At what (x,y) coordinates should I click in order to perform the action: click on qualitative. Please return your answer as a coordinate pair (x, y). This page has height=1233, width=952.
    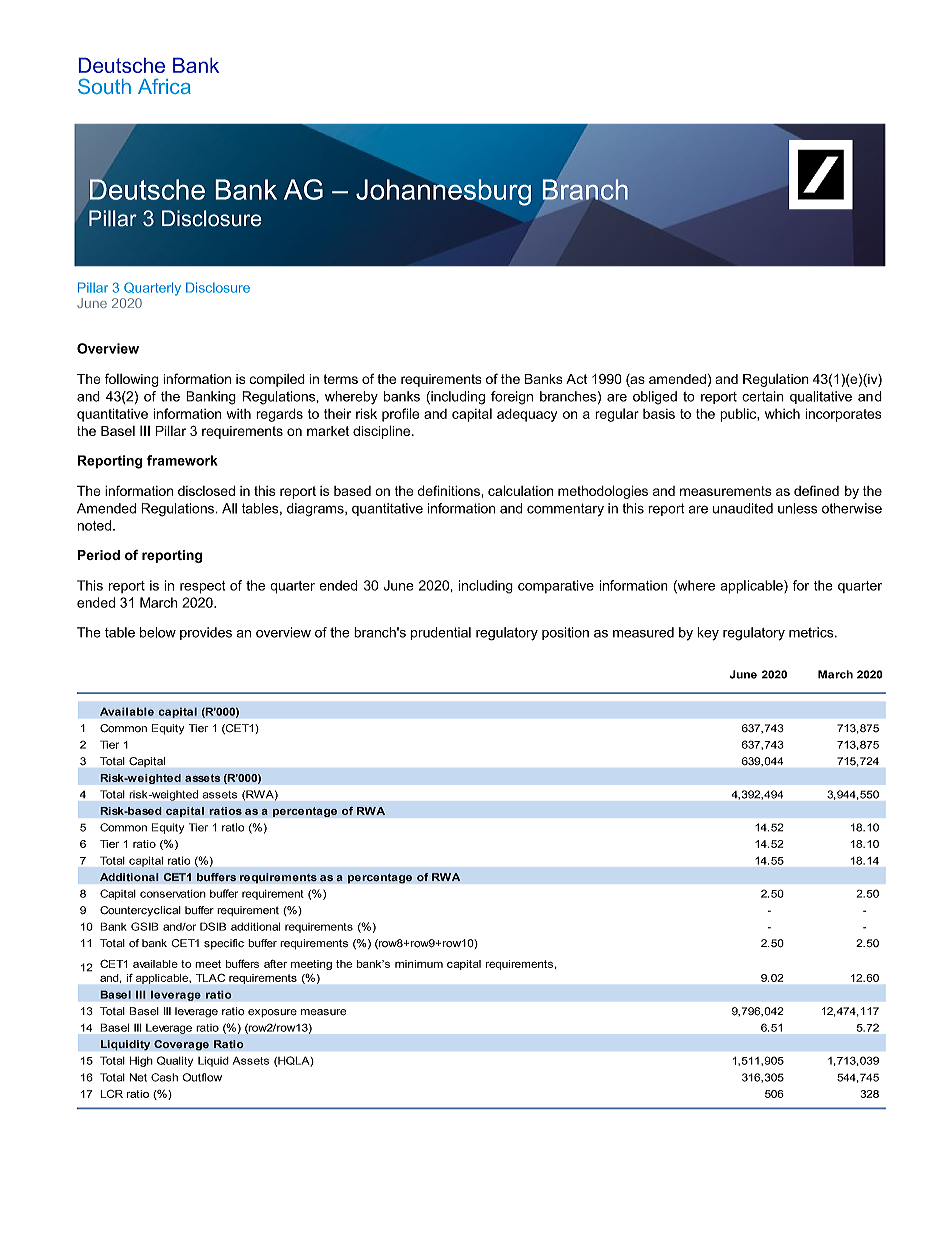
    Looking at the image, I should click on (821, 397).
